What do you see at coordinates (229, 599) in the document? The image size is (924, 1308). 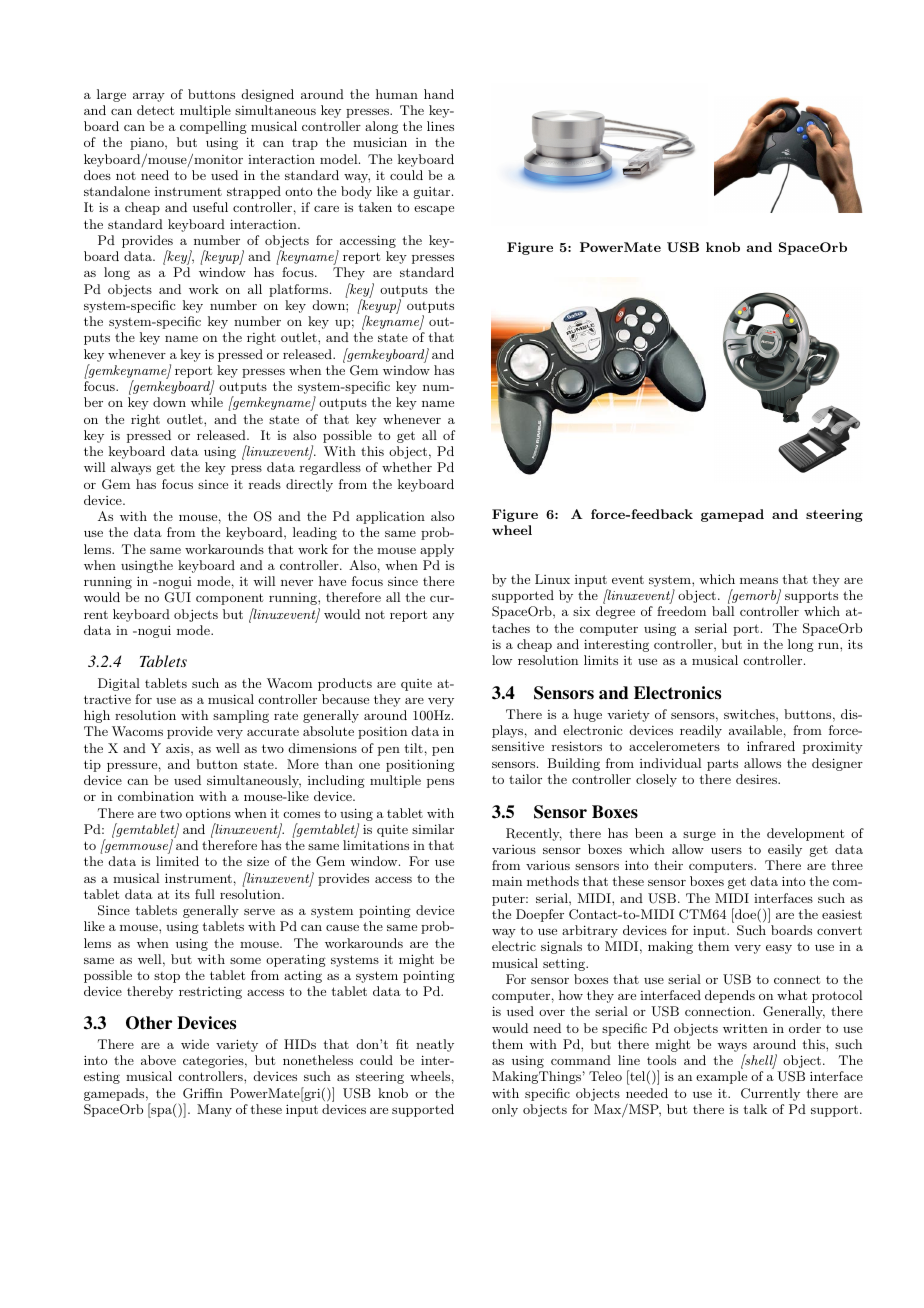 I see `component` at bounding box center [229, 599].
